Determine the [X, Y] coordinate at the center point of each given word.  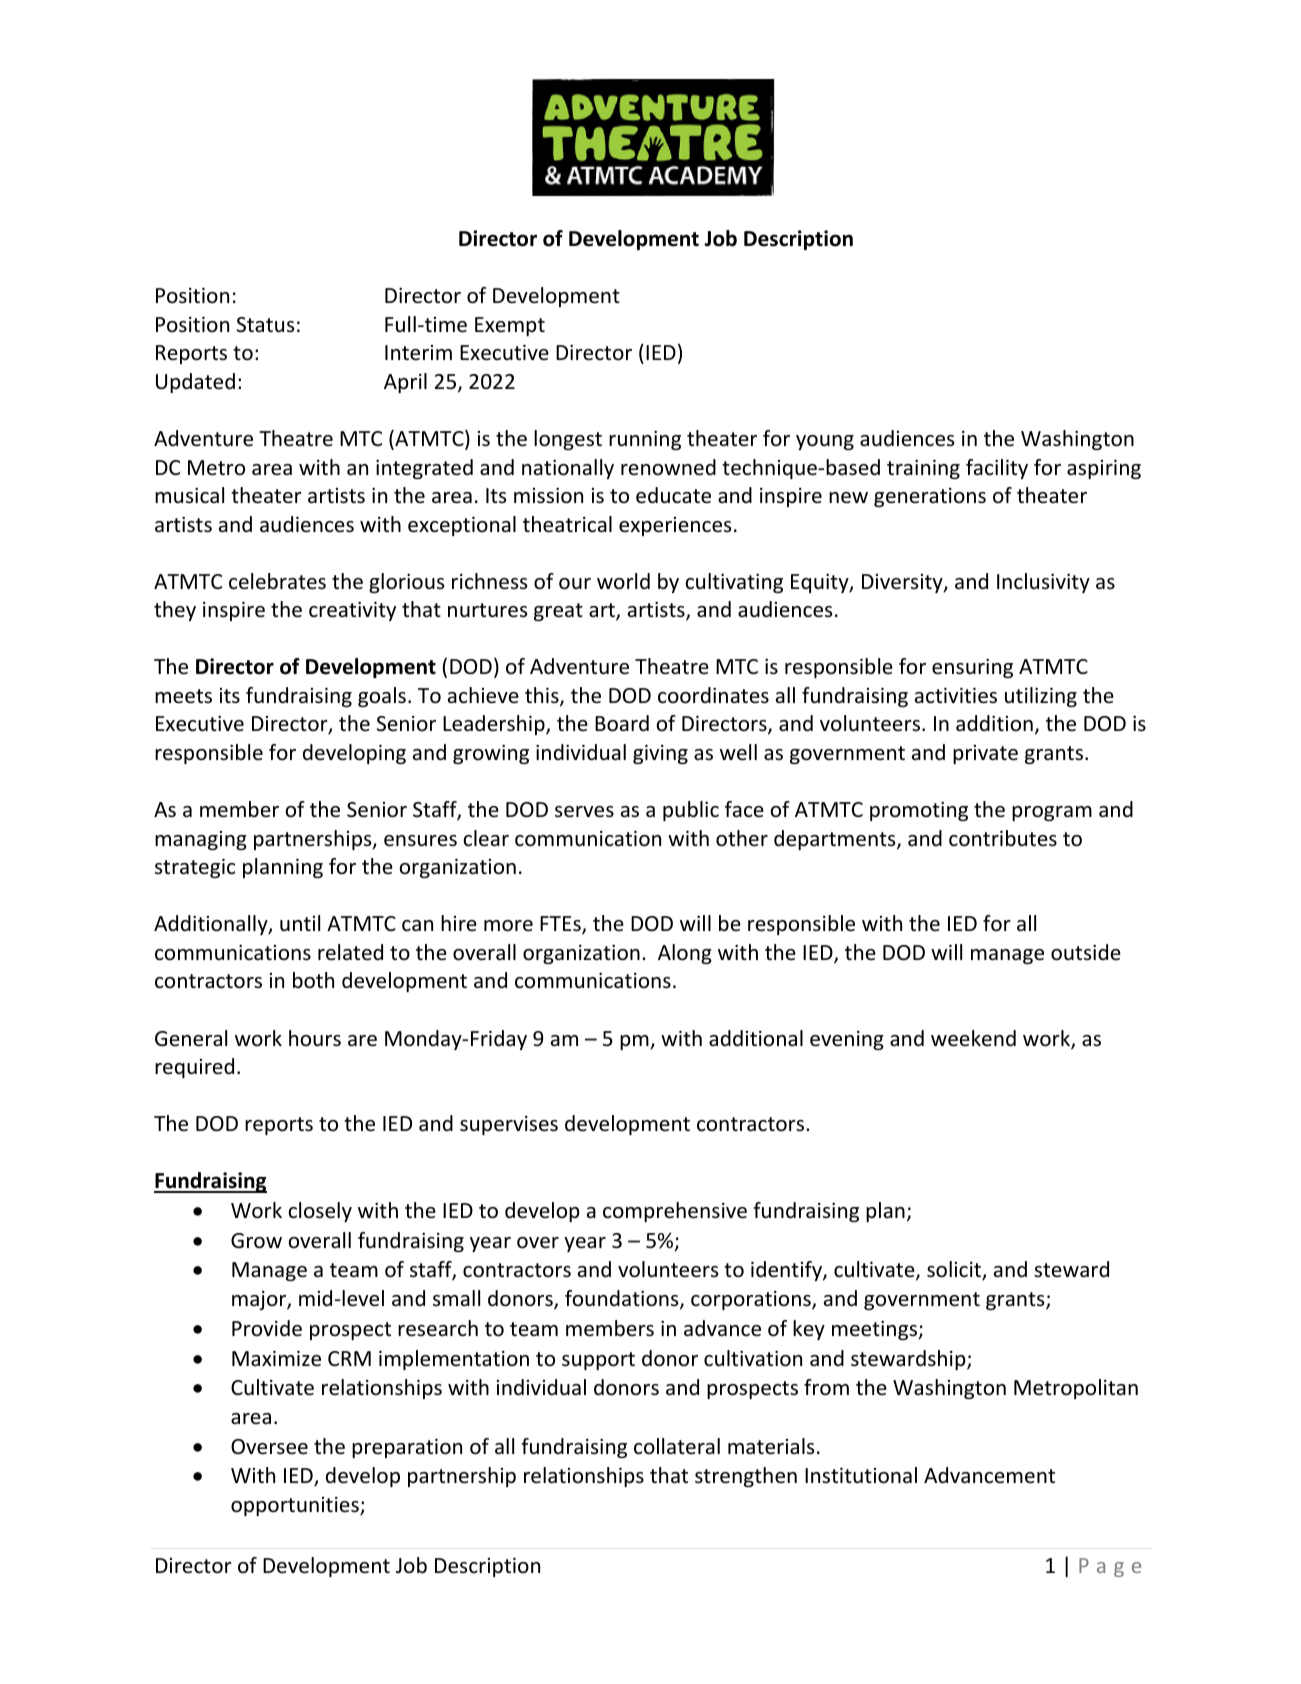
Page [1110, 1567]
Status [265, 324]
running [645, 440]
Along [685, 954]
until [300, 923]
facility [997, 469]
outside [1086, 952]
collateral [677, 1446]
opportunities [296, 1506]
